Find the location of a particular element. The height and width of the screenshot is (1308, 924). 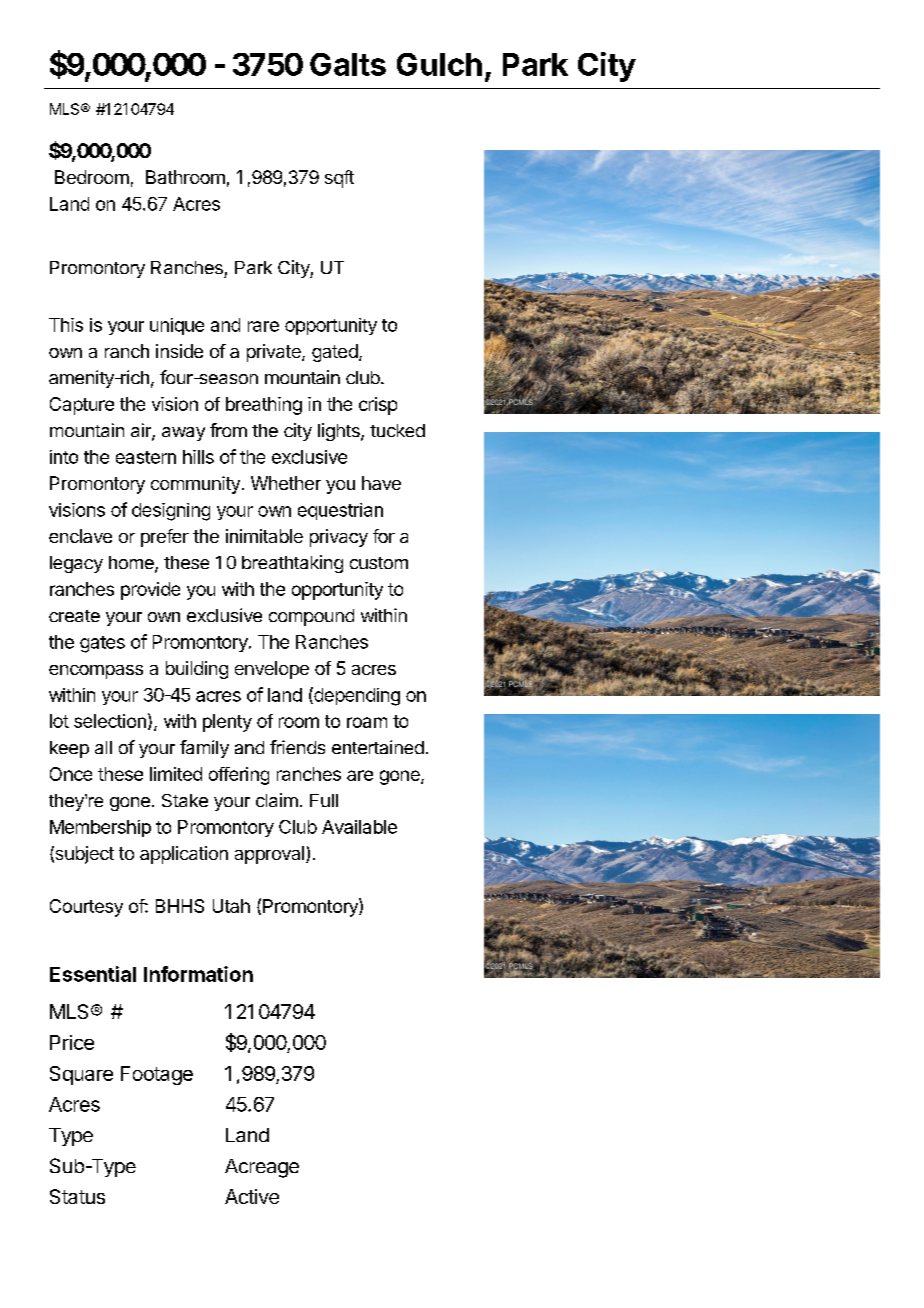

Gulch is located at coordinates (439, 64).
